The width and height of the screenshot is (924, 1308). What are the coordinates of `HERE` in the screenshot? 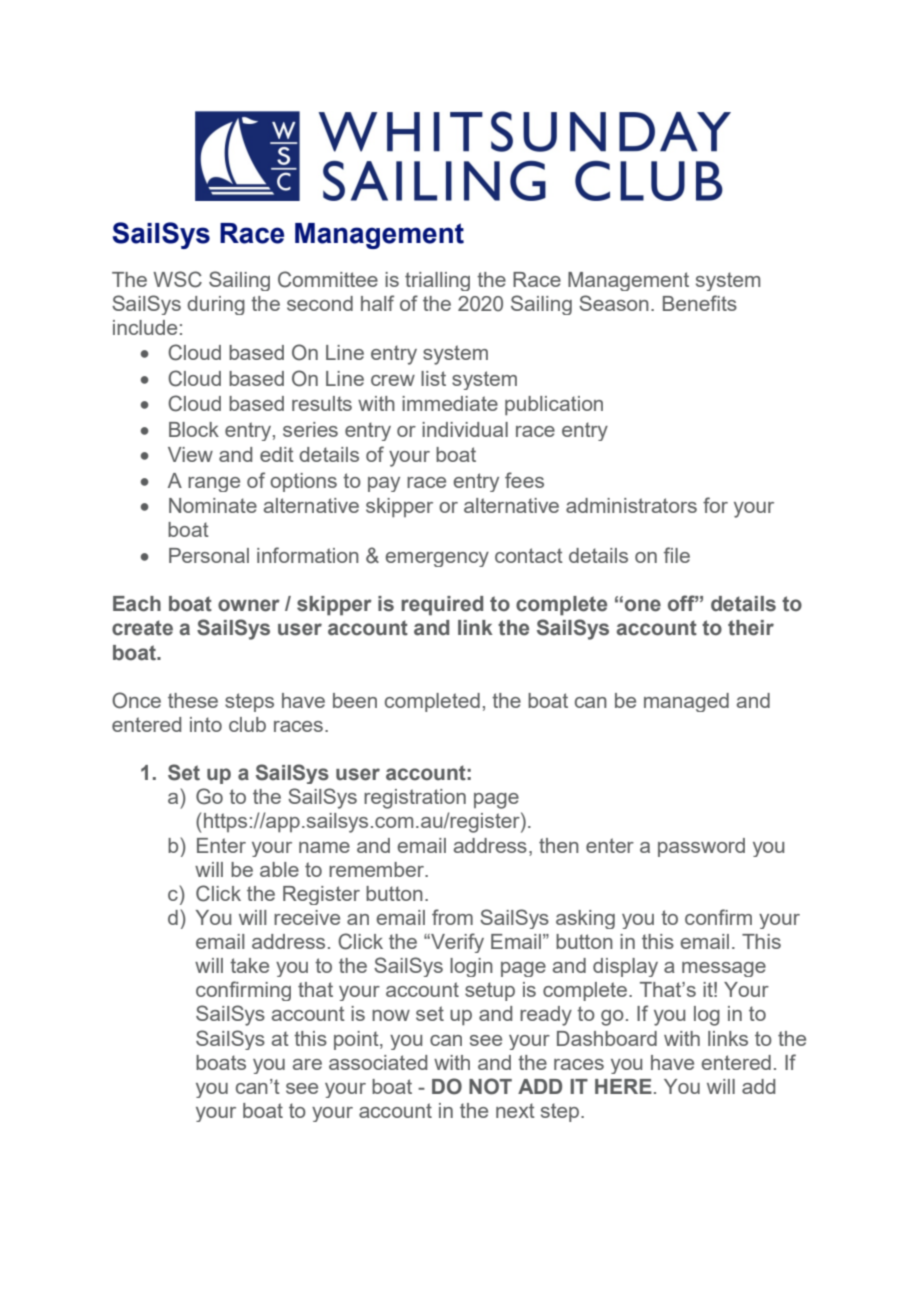 It's located at (623, 1086).
